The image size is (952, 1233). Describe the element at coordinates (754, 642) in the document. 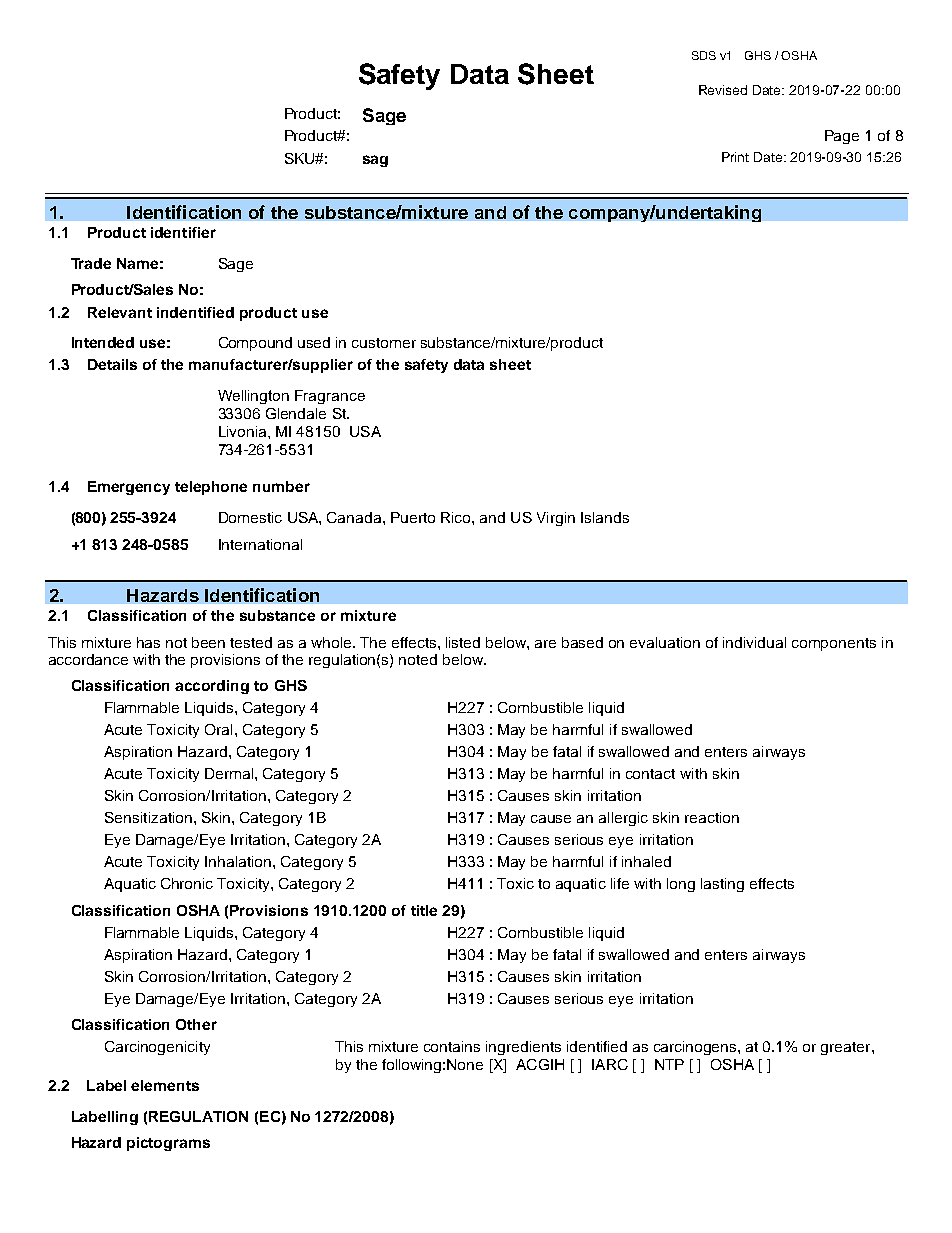

I see `individual` at that location.
